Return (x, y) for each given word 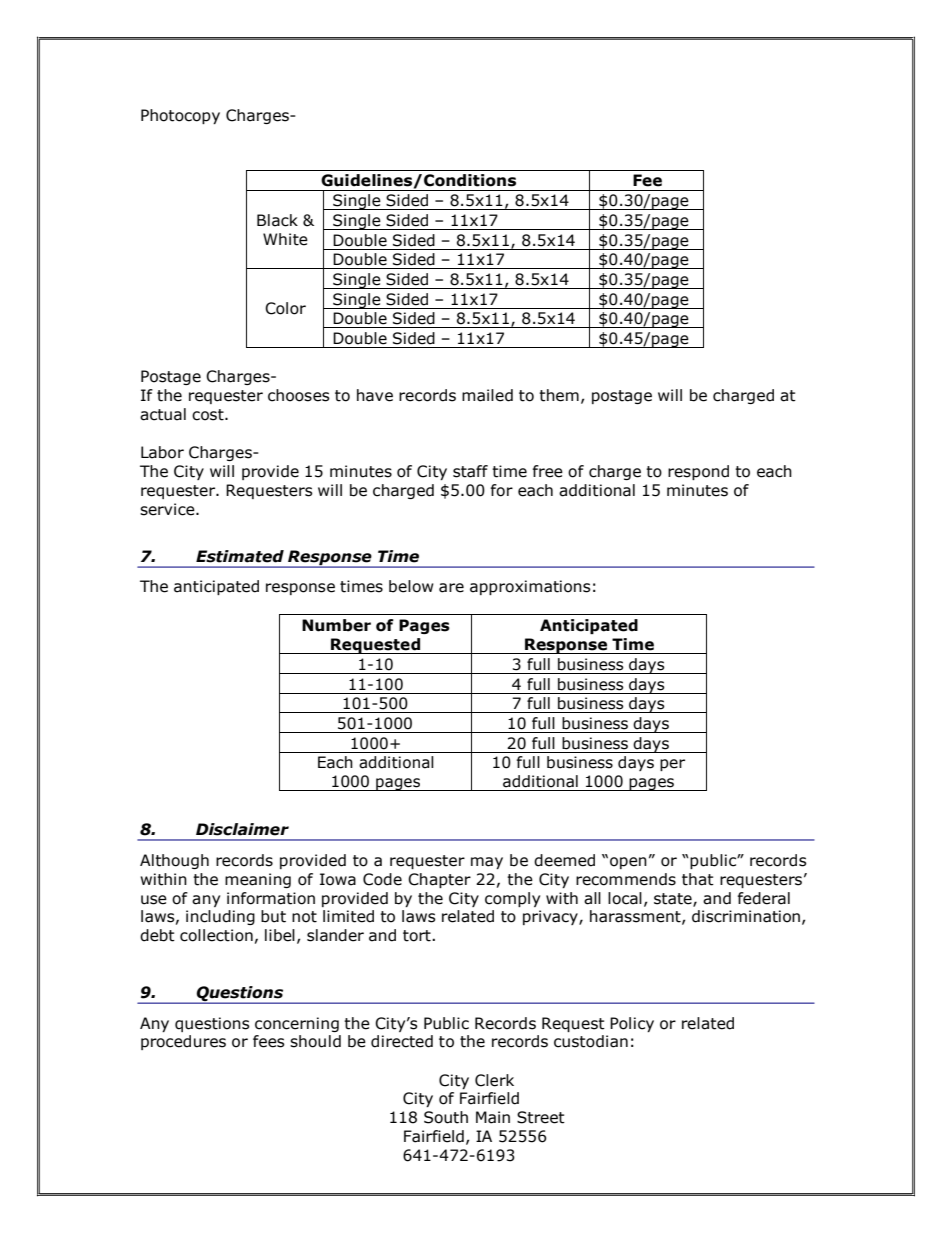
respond (698, 472)
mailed (487, 395)
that (698, 879)
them (559, 395)
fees (269, 1041)
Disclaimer (242, 829)
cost (209, 415)
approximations (530, 587)
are (451, 588)
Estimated (240, 556)
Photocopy (180, 116)
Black (277, 220)
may (487, 863)
